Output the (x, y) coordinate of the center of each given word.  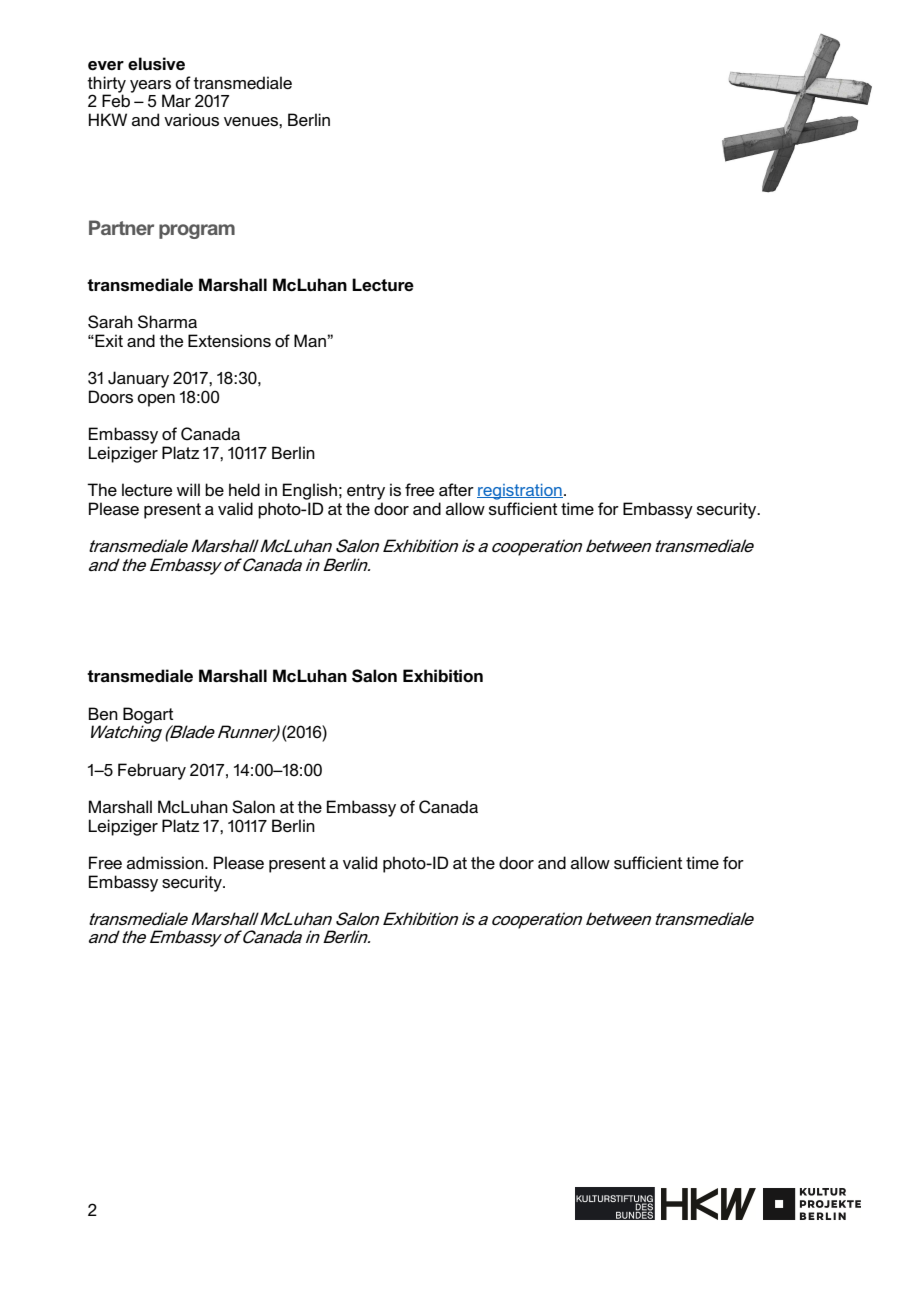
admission (166, 862)
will (188, 489)
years (151, 87)
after (456, 489)
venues (252, 121)
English (310, 491)
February (152, 771)
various (191, 119)
